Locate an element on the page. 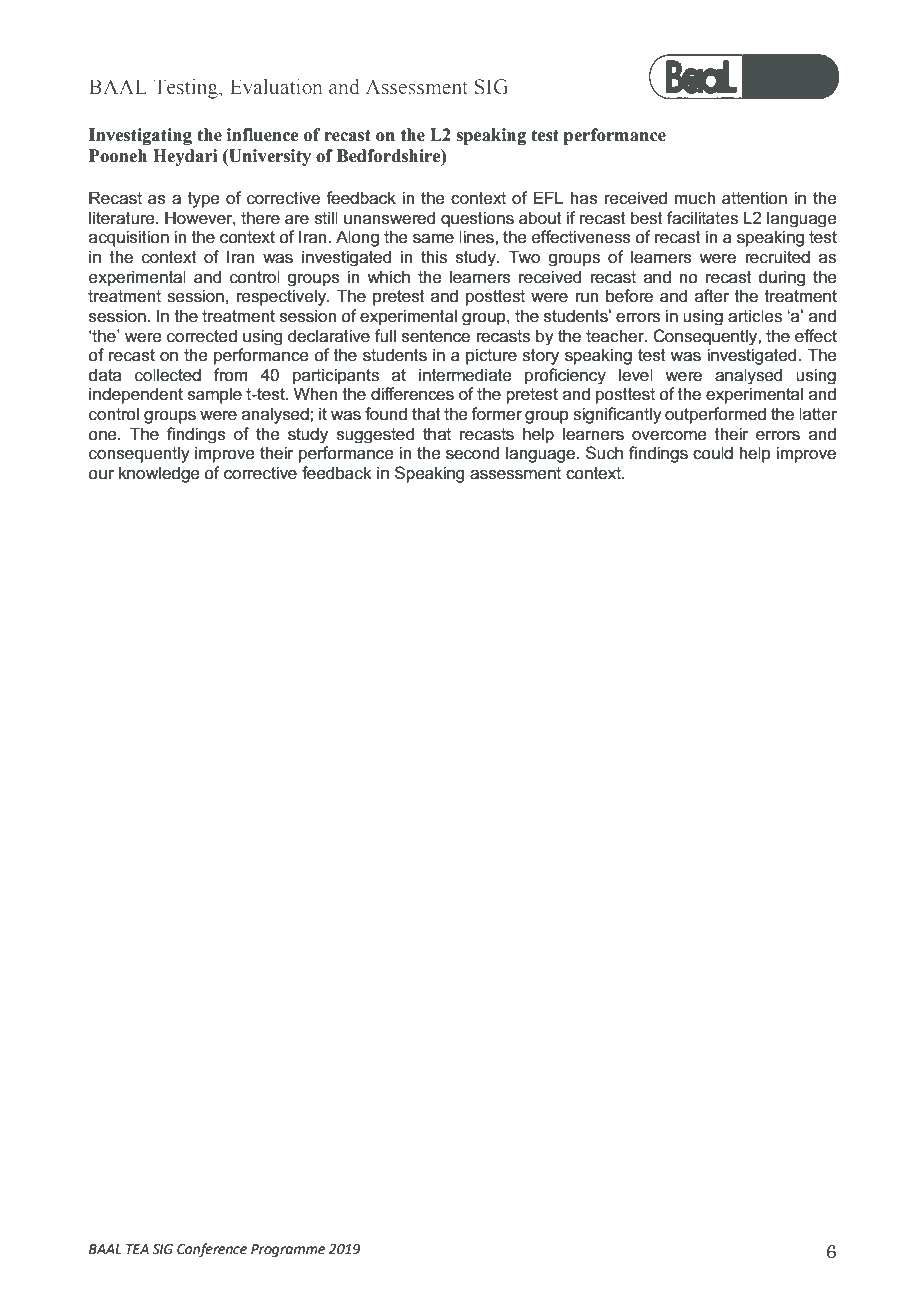  Conference is located at coordinates (212, 1250).
